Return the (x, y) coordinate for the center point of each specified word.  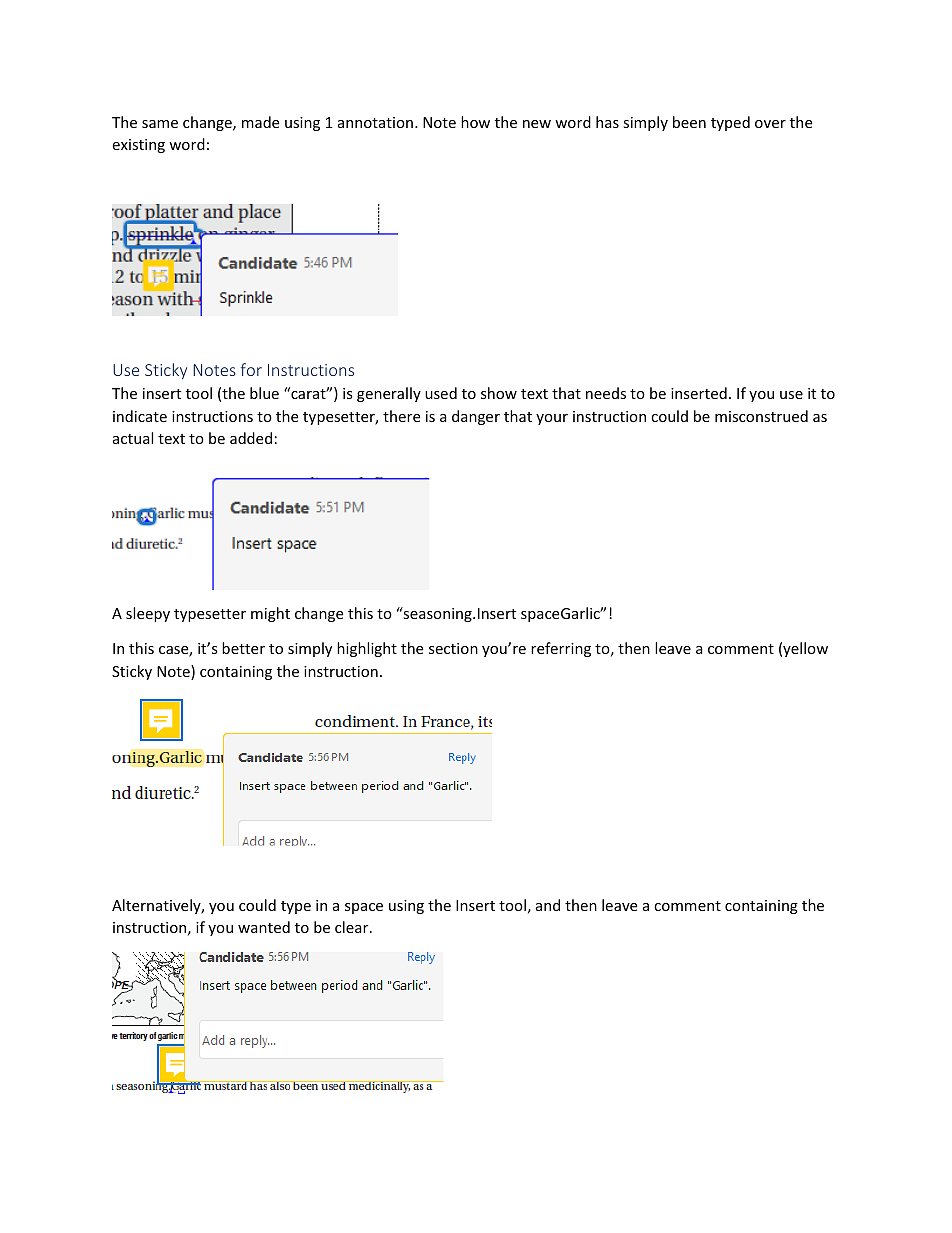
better (243, 648)
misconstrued (761, 416)
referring (561, 649)
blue (264, 393)
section (453, 648)
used (441, 393)
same (160, 124)
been (689, 122)
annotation (375, 122)
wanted (264, 927)
